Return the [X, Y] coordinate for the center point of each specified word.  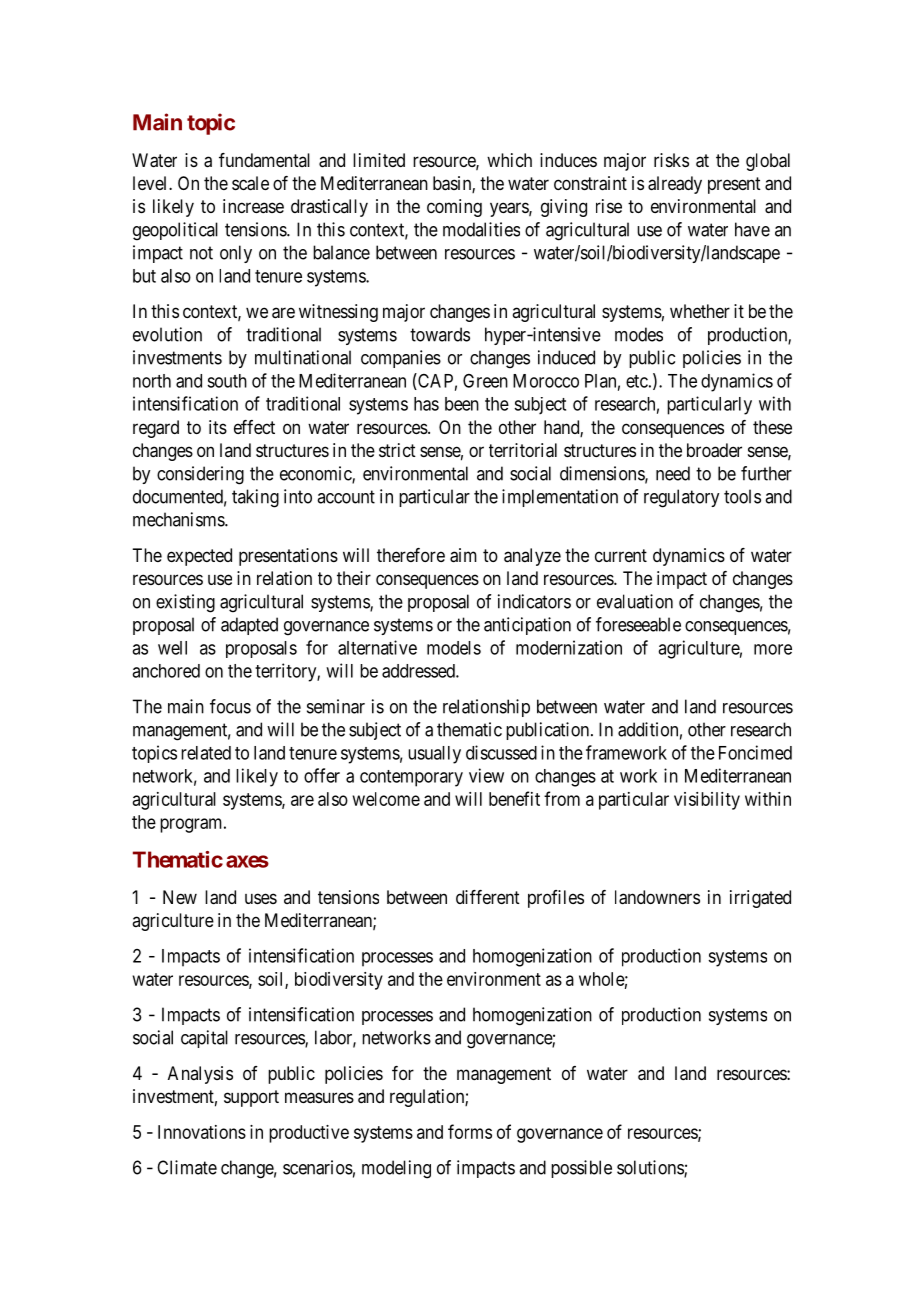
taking [255, 498]
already [675, 185]
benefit [514, 798]
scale [250, 183]
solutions [651, 1168]
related [206, 753]
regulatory [681, 498]
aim [463, 555]
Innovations [202, 1132]
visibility [707, 801]
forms [470, 1131]
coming [454, 208]
